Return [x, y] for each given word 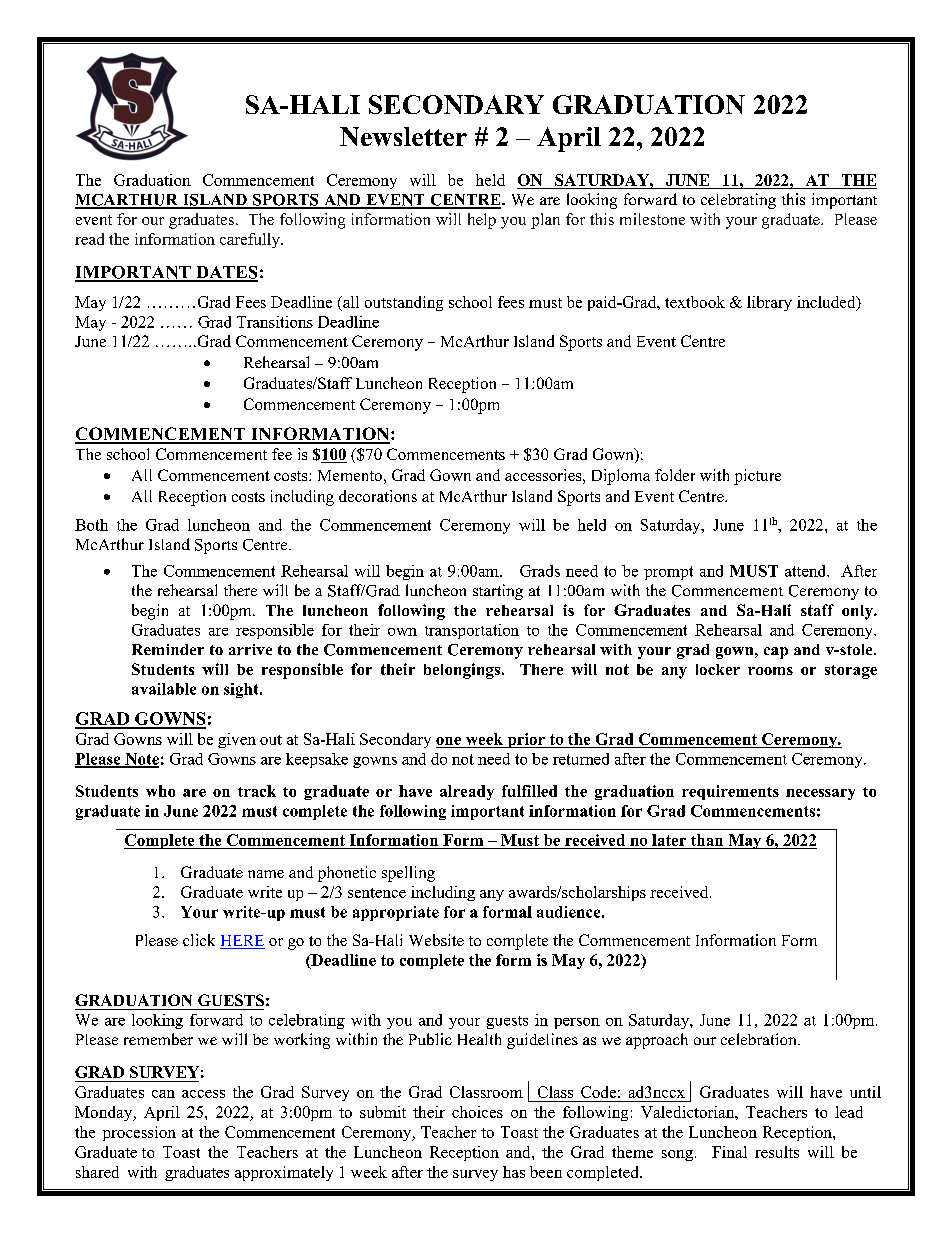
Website [436, 940]
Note [141, 760]
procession [139, 1133]
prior [526, 740]
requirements [730, 792]
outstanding [404, 303]
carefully [251, 240]
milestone [652, 219]
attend [807, 571]
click [199, 940]
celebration [760, 1039]
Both [91, 525]
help [482, 221]
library [769, 303]
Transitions [275, 322]
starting [498, 592]
